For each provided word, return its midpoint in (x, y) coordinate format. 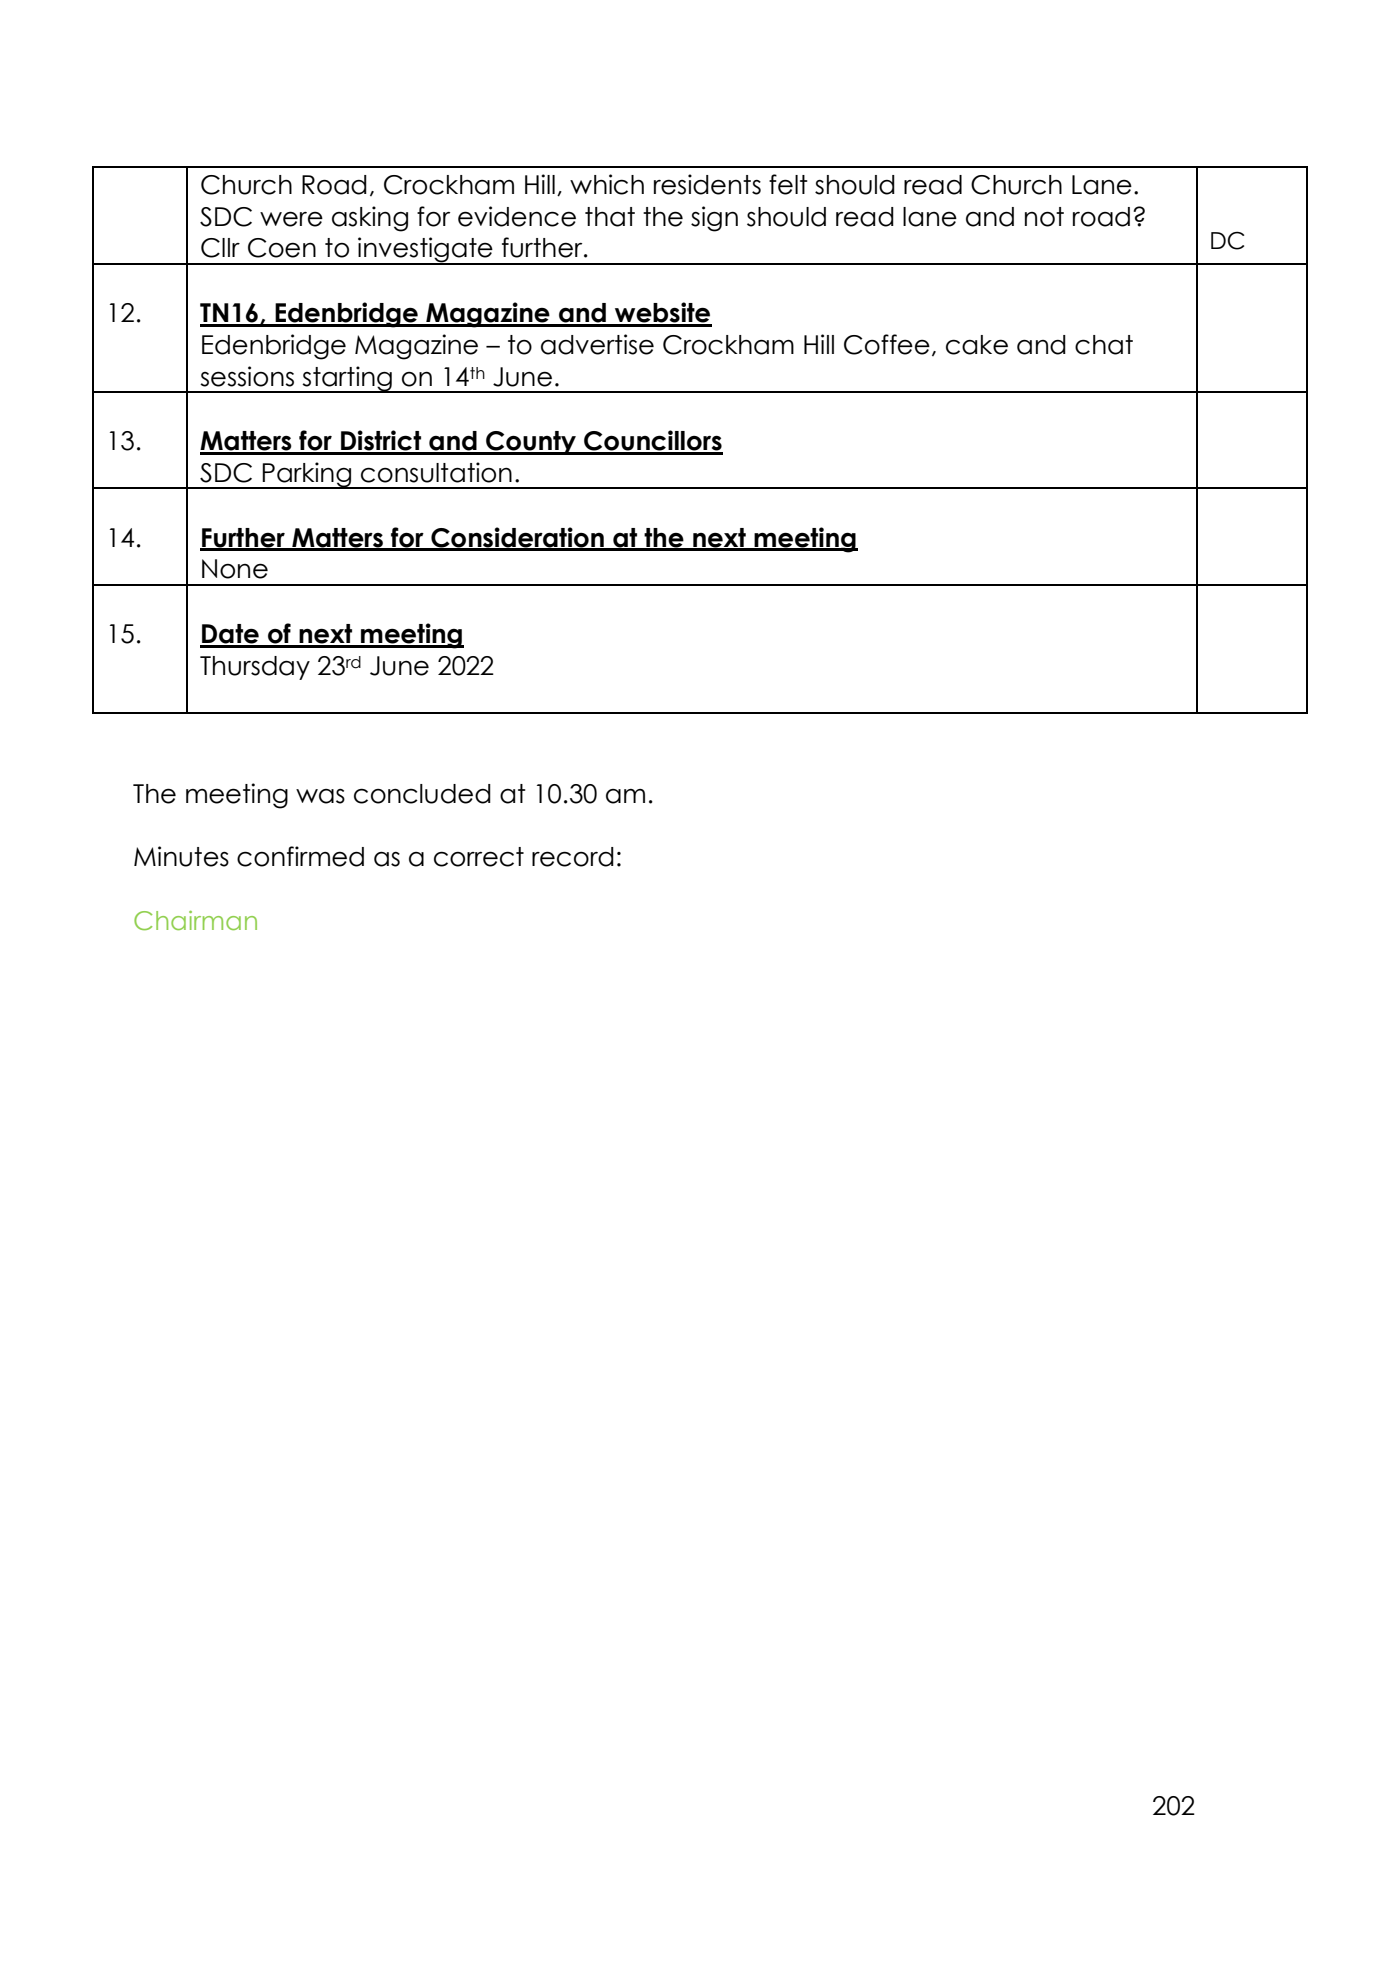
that (610, 217)
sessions (247, 376)
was (320, 796)
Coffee (887, 344)
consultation (436, 472)
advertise (597, 344)
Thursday (255, 668)
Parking (307, 475)
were (291, 219)
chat (1104, 345)
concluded (422, 794)
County (531, 443)
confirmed (300, 856)
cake (977, 345)
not (1044, 217)
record (573, 857)
